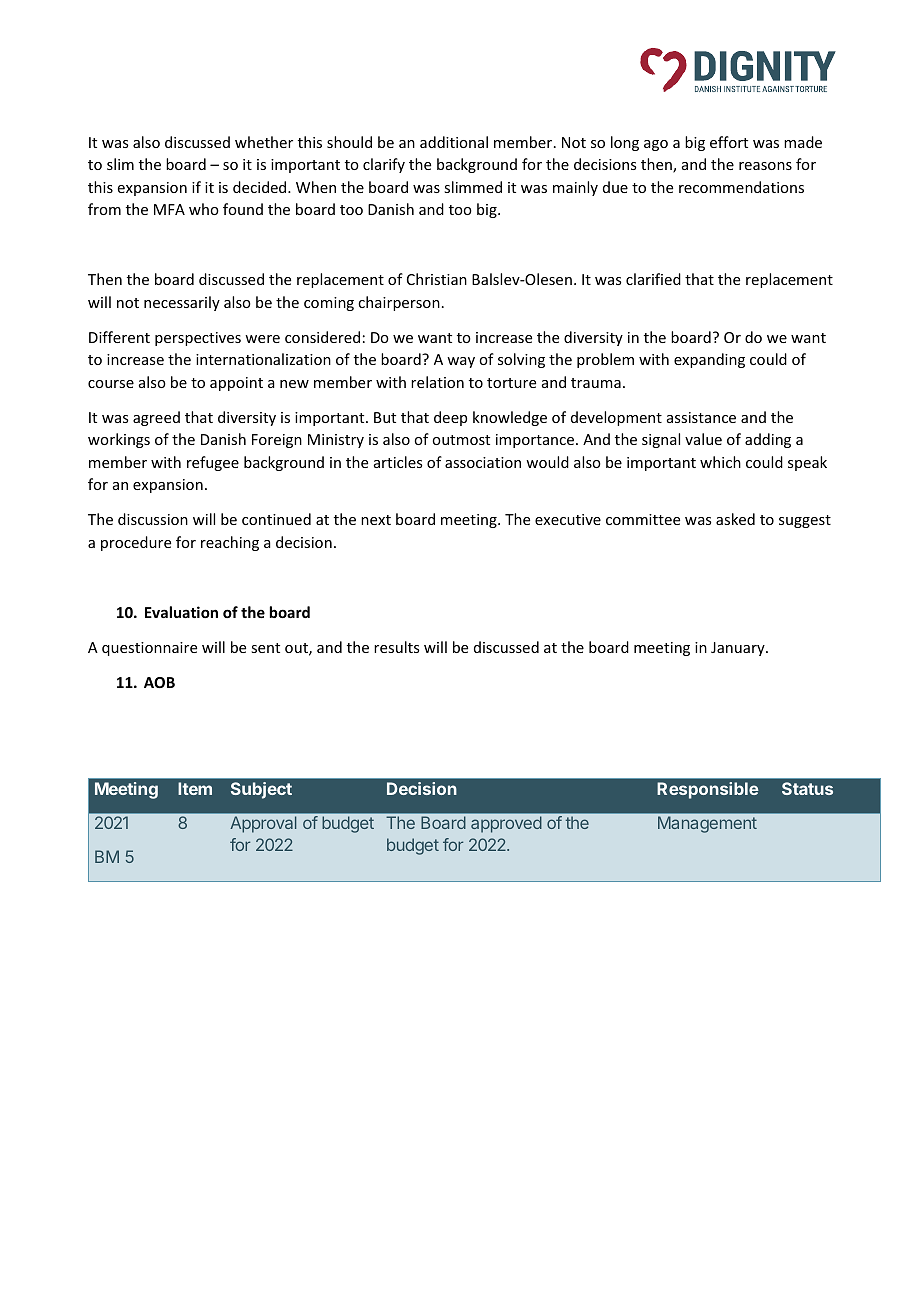 The width and height of the document is (924, 1308). Describe the element at coordinates (213, 463) in the document. I see `refugee` at that location.
